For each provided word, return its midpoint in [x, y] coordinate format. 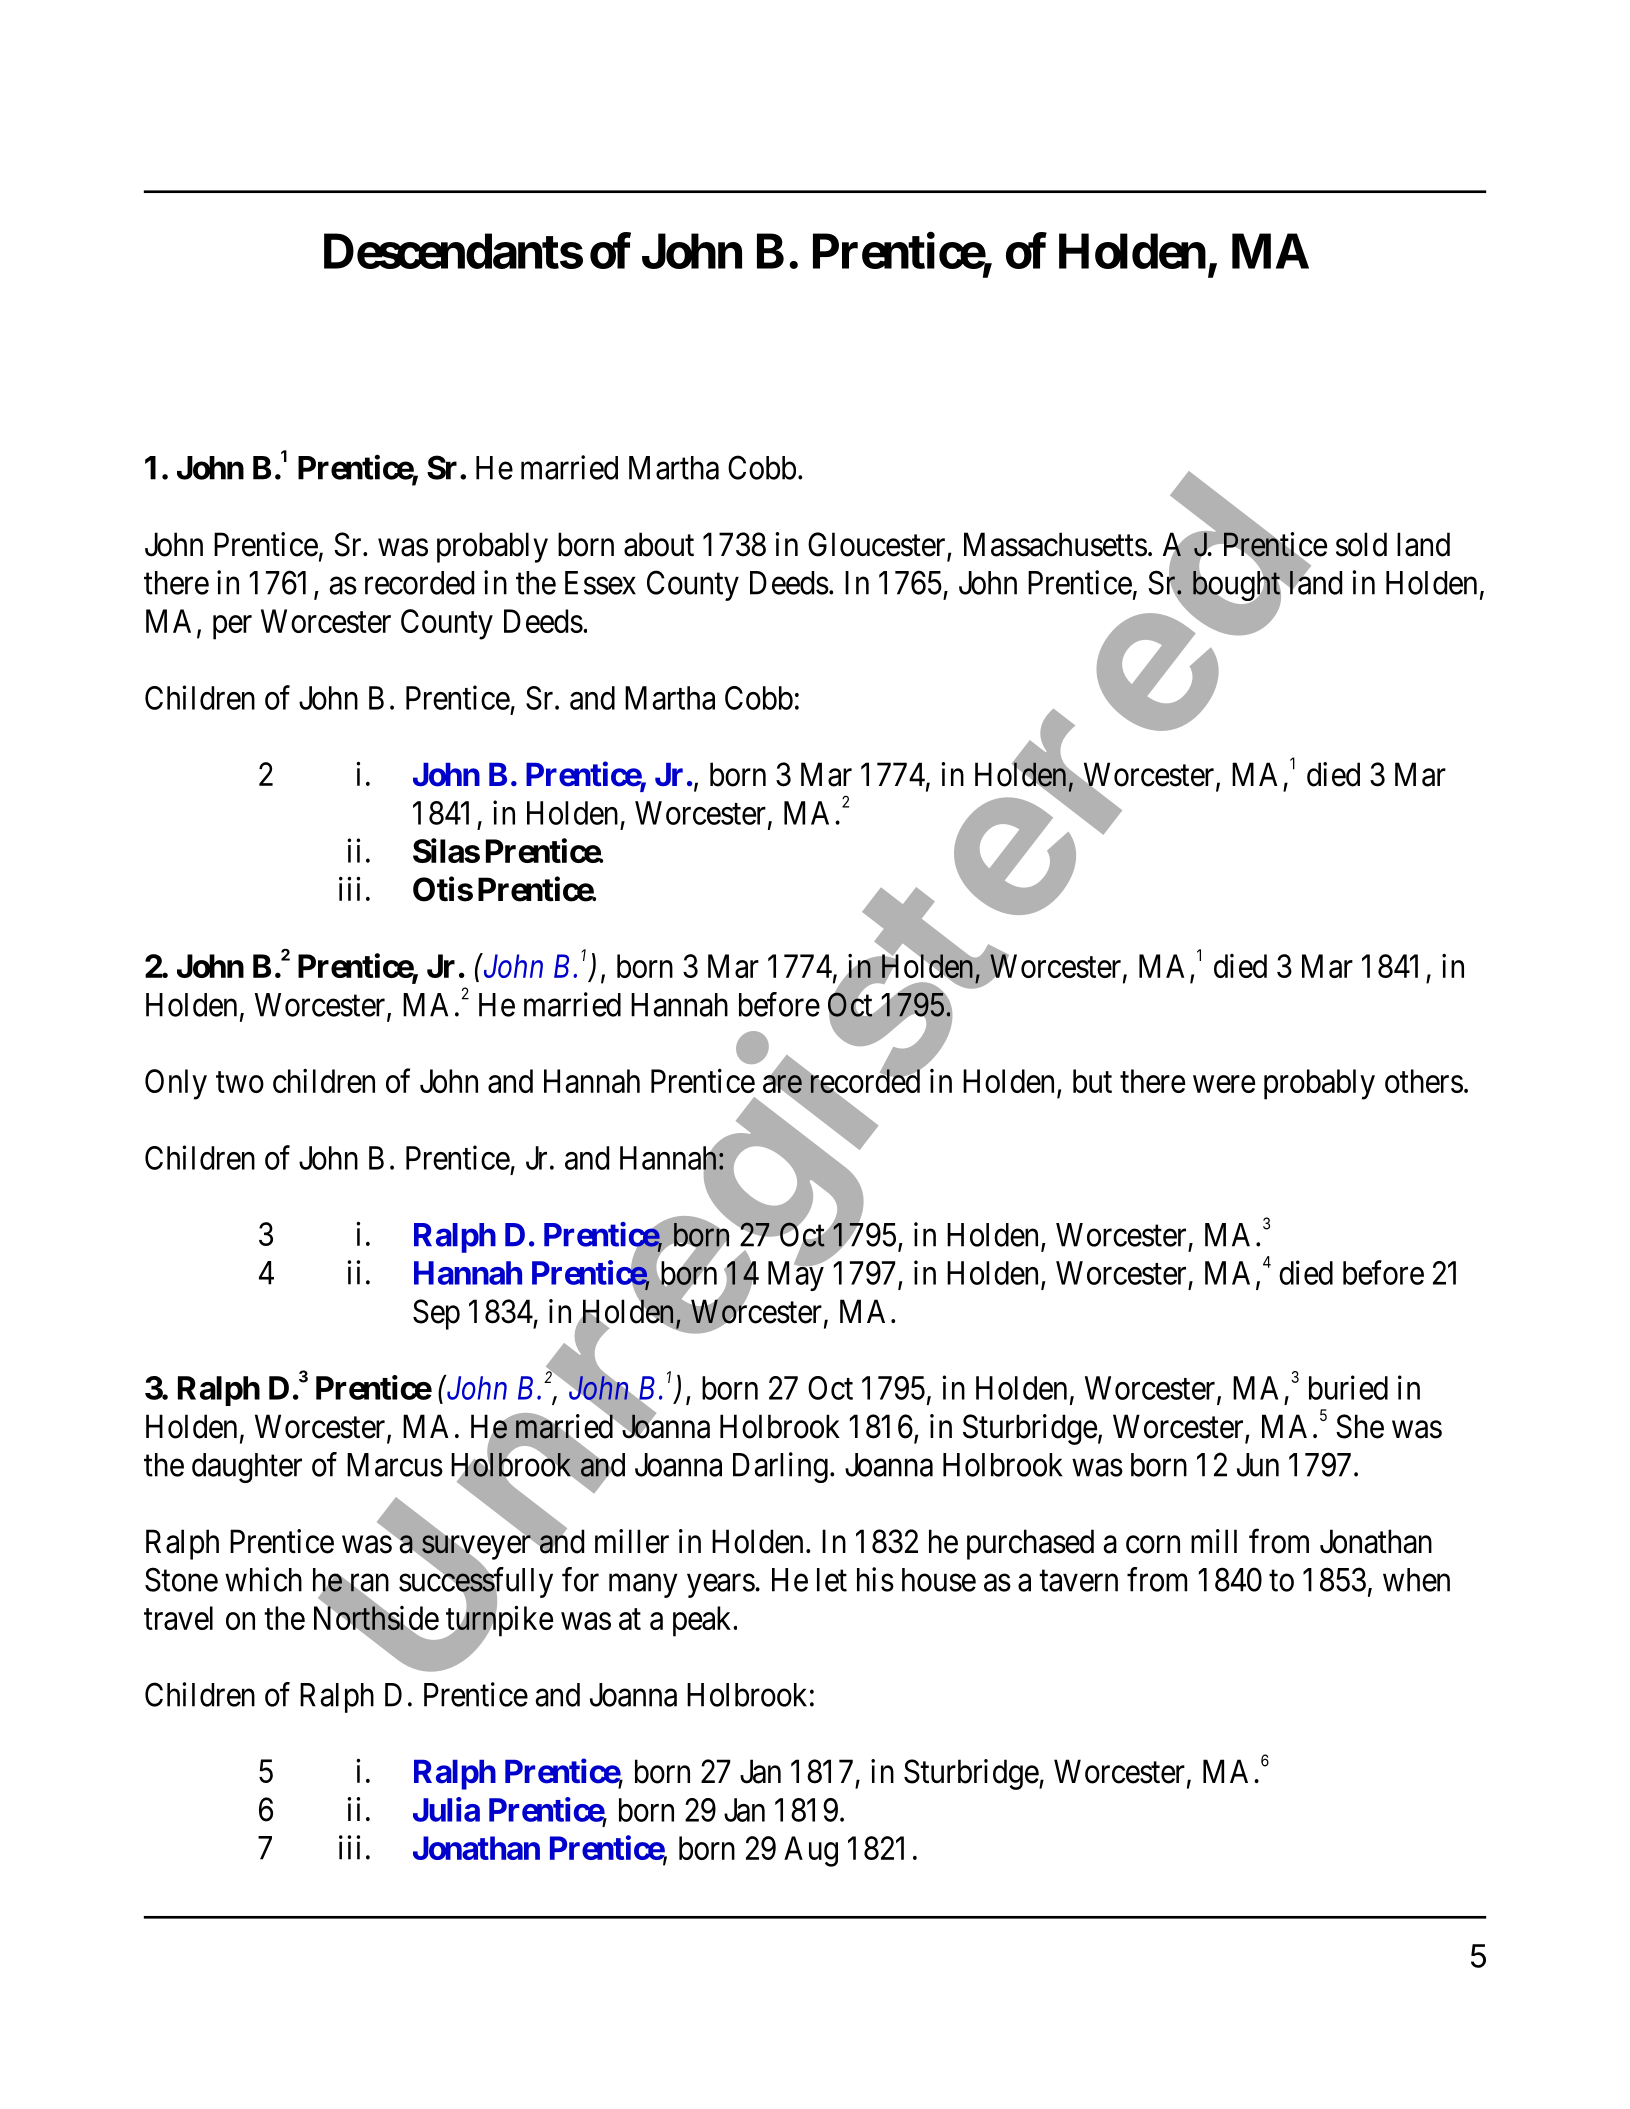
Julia [446, 1809]
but [1092, 1081]
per [232, 628]
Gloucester [878, 545]
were [1224, 1084]
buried [1348, 1387]
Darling [780, 1467]
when [1416, 1580]
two [240, 1082]
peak [703, 1621]
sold [1361, 544]
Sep [436, 1314]
